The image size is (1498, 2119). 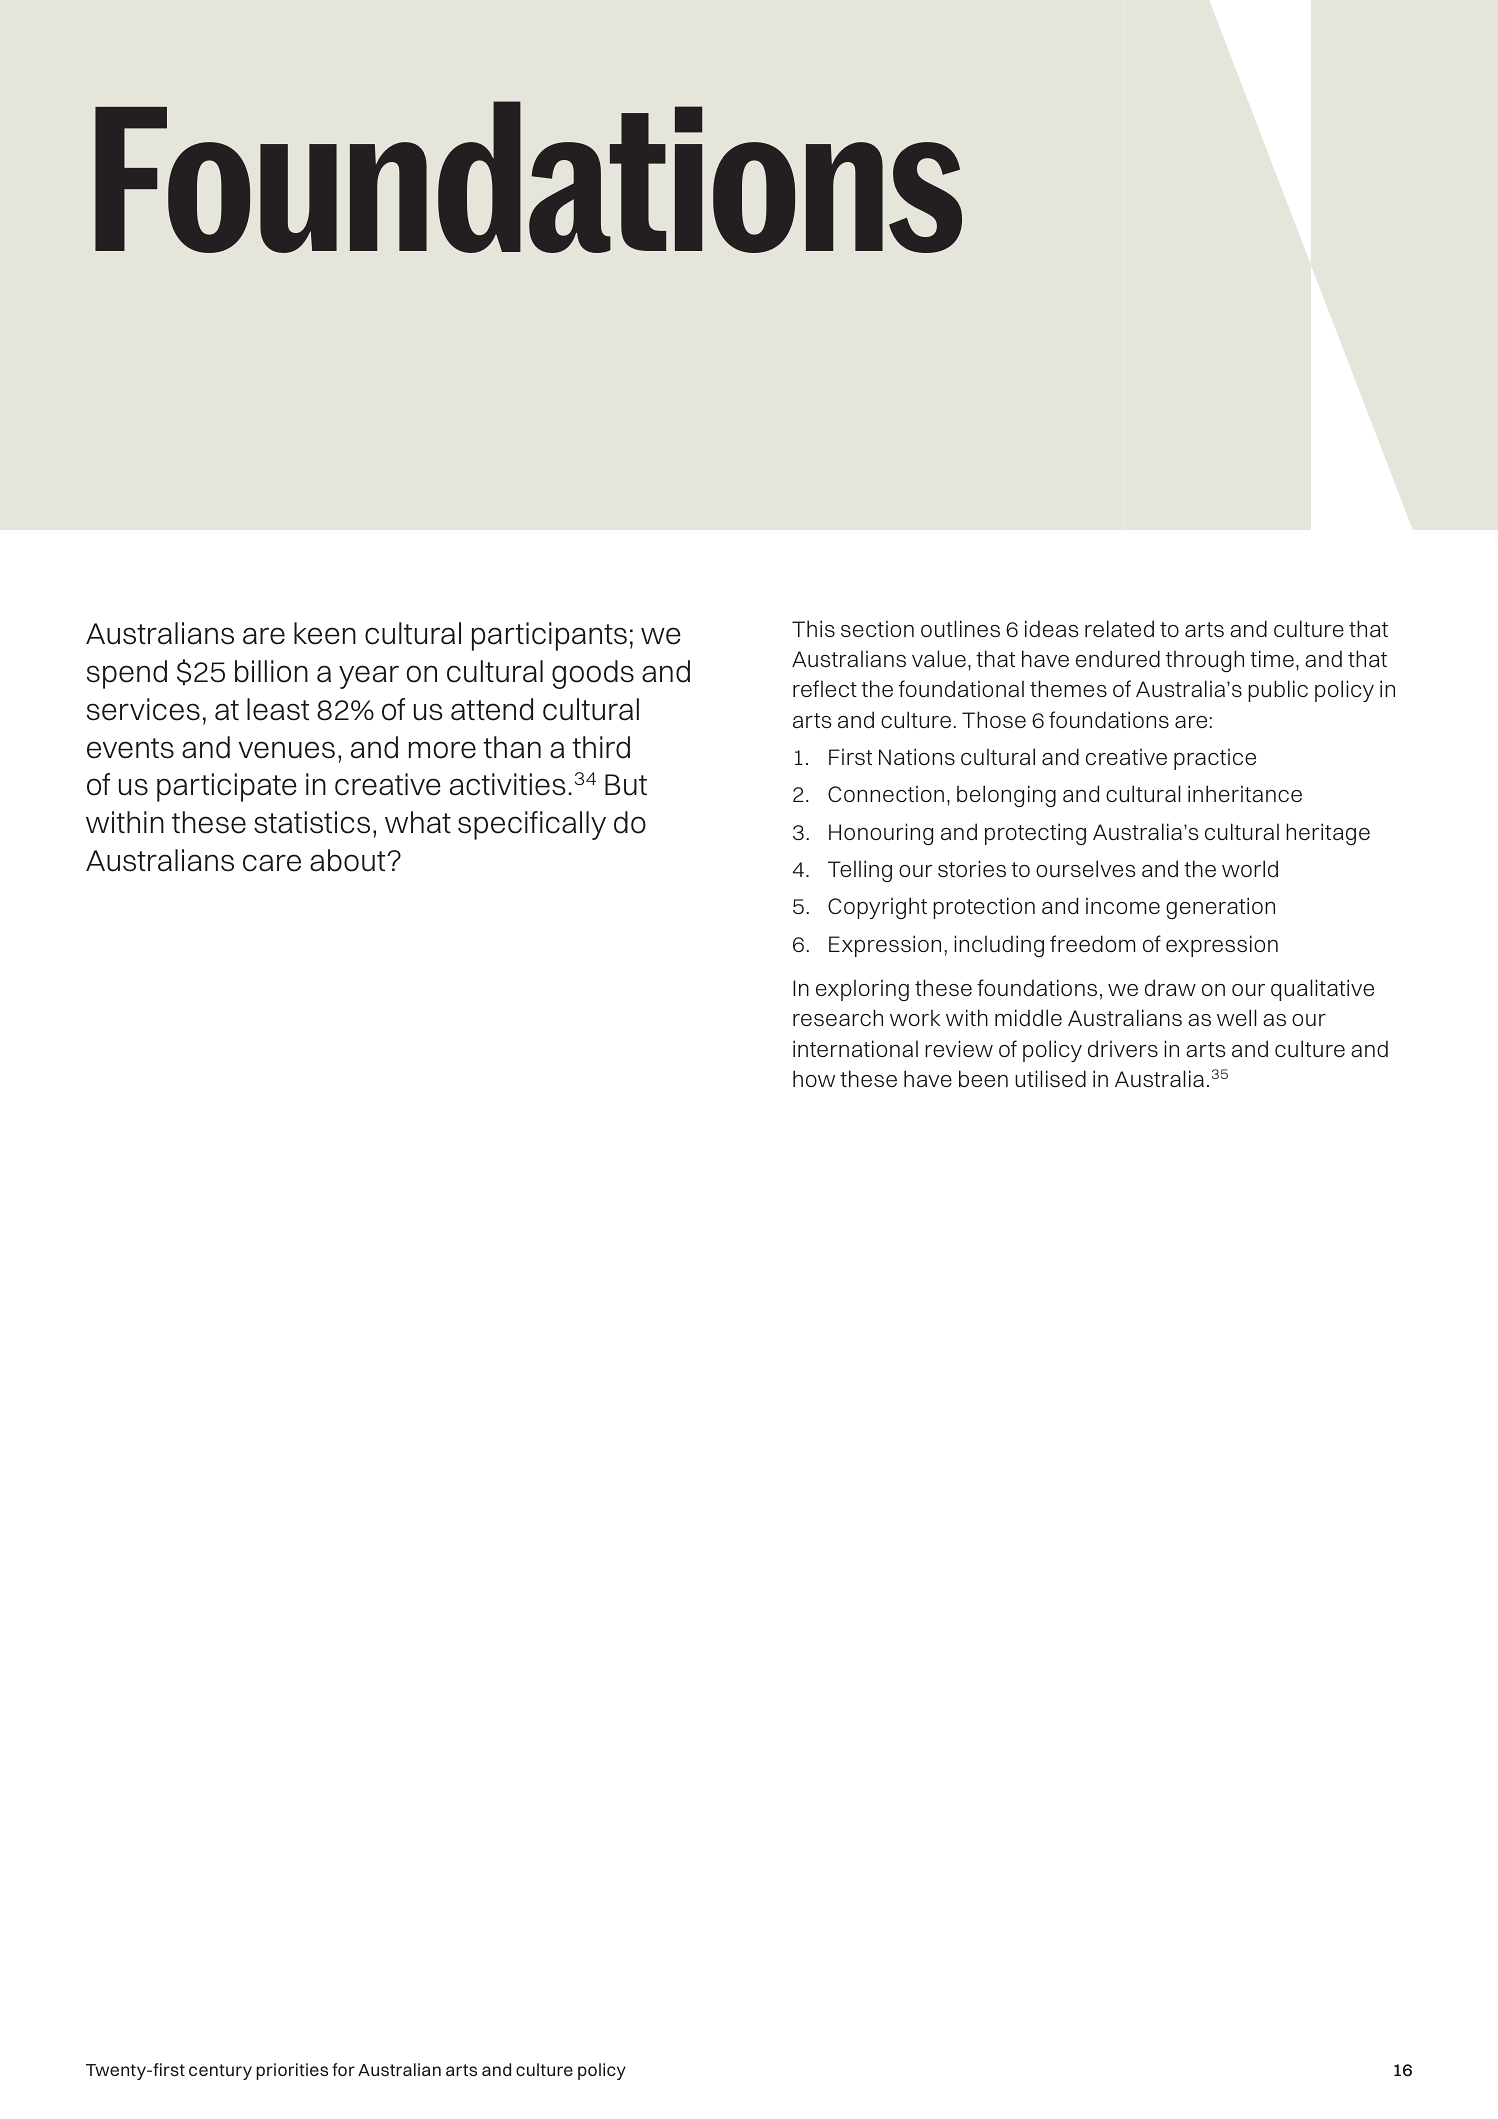 What do you see at coordinates (1205, 661) in the screenshot?
I see `through` at bounding box center [1205, 661].
